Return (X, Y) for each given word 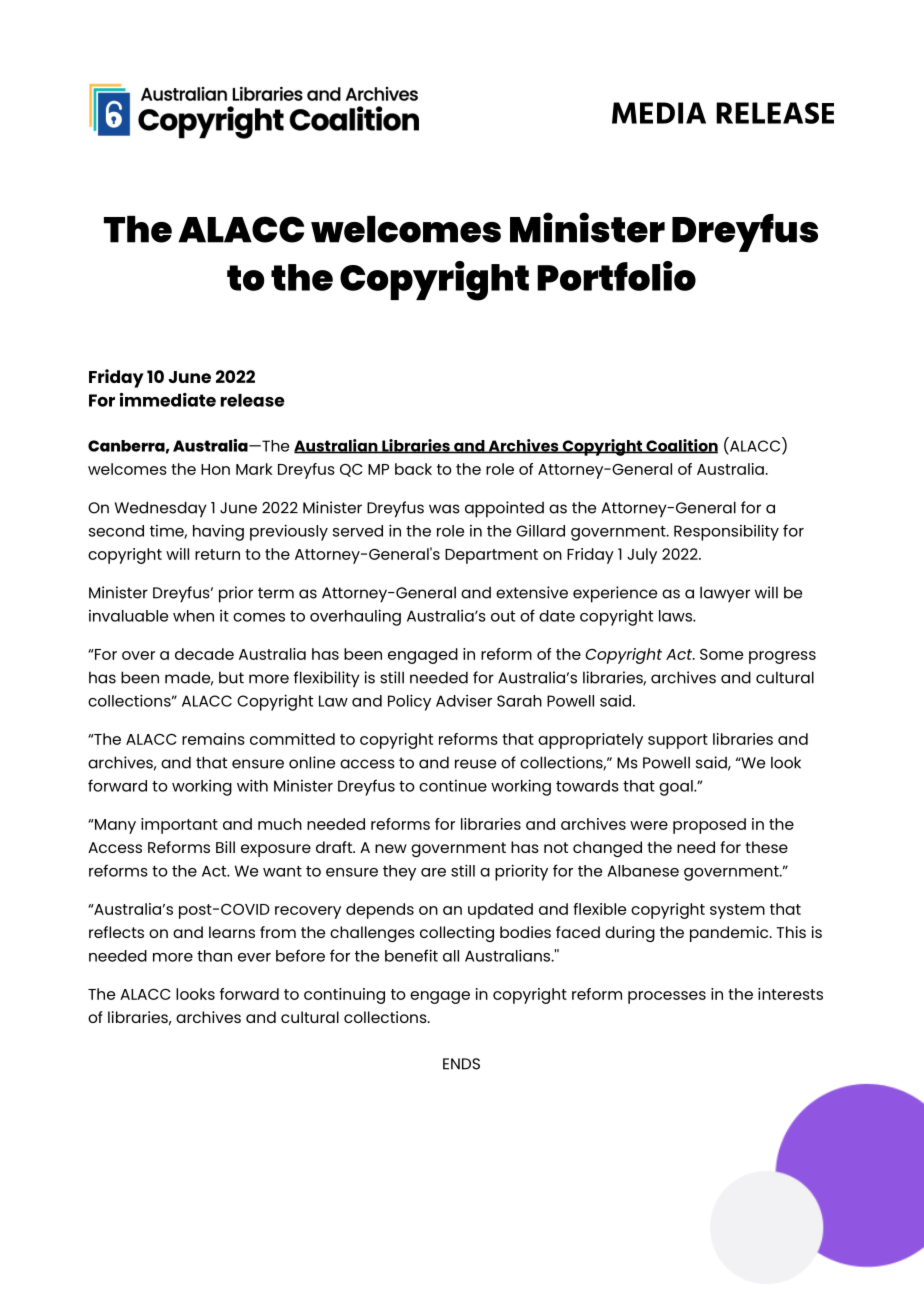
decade (204, 654)
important (179, 826)
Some (721, 654)
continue (453, 786)
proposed (709, 826)
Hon (215, 469)
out (503, 616)
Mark (254, 469)
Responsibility (726, 532)
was (444, 509)
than (214, 956)
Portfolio (616, 276)
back (413, 469)
